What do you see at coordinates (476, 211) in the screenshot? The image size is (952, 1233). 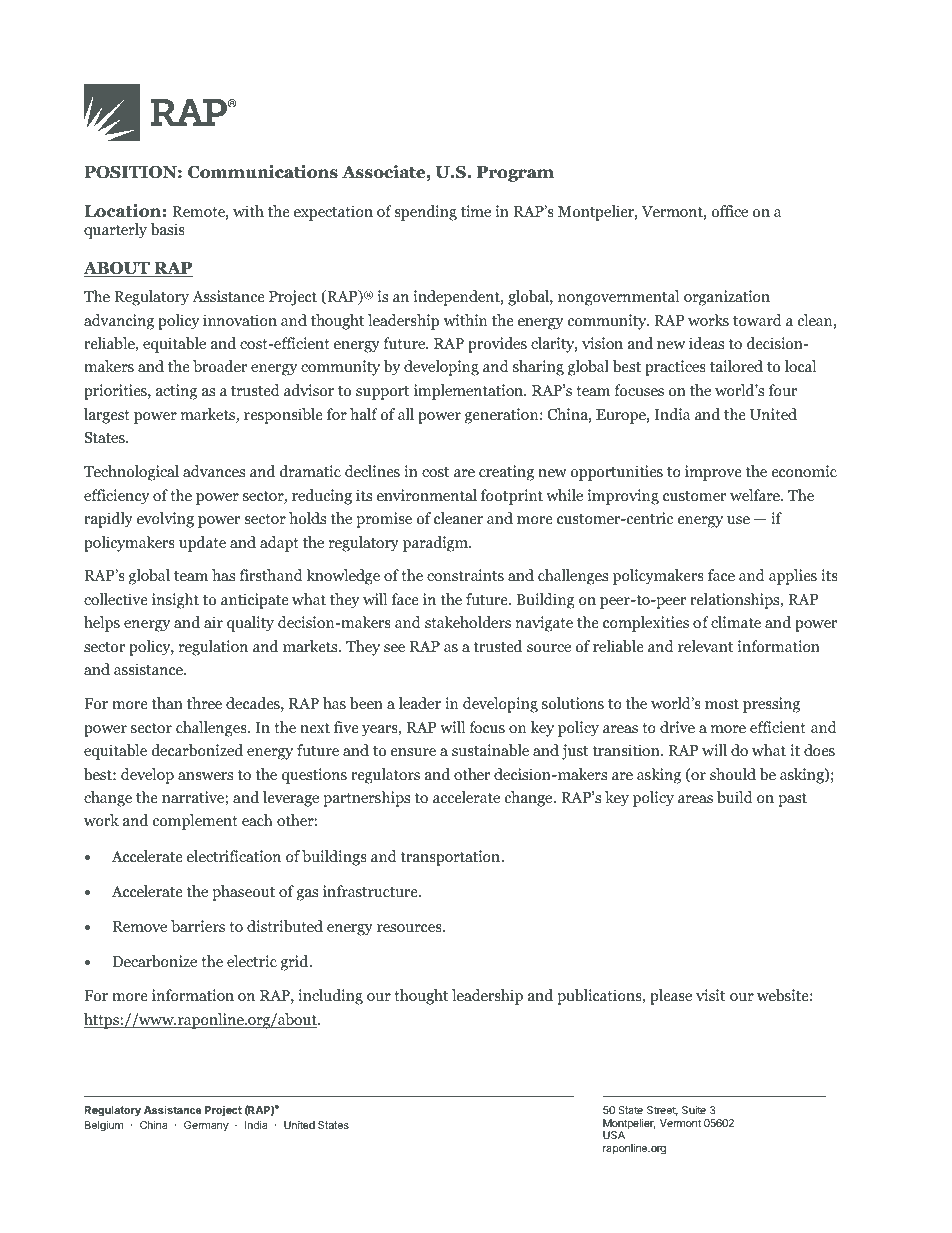 I see `time` at bounding box center [476, 211].
